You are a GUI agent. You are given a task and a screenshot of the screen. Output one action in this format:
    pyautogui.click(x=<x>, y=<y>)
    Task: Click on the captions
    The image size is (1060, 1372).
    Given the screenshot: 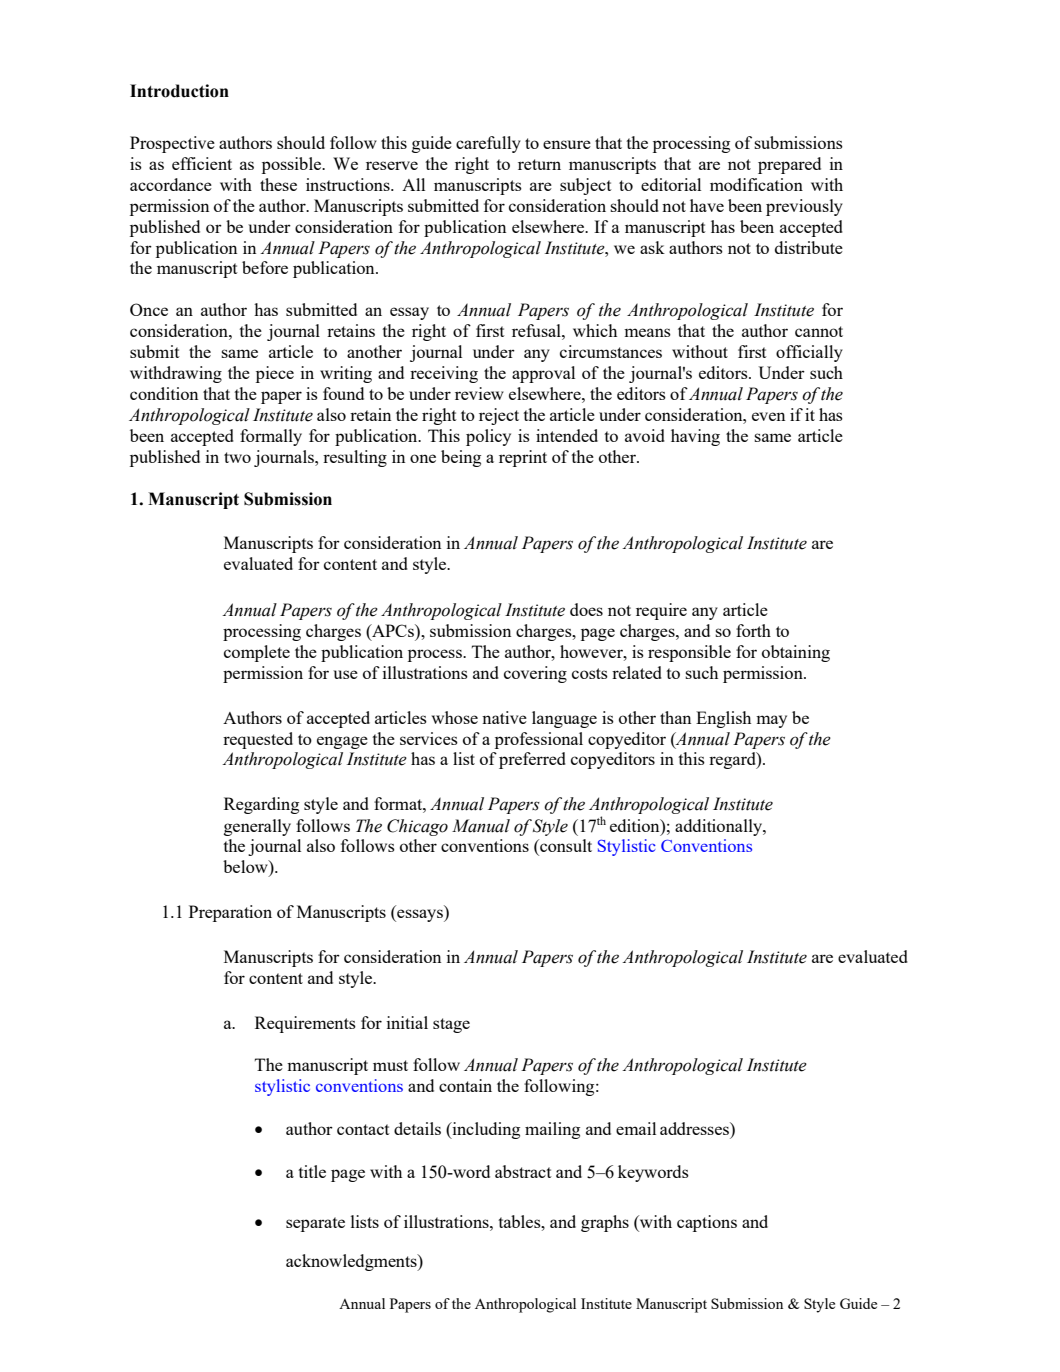 What is the action you would take?
    pyautogui.click(x=707, y=1223)
